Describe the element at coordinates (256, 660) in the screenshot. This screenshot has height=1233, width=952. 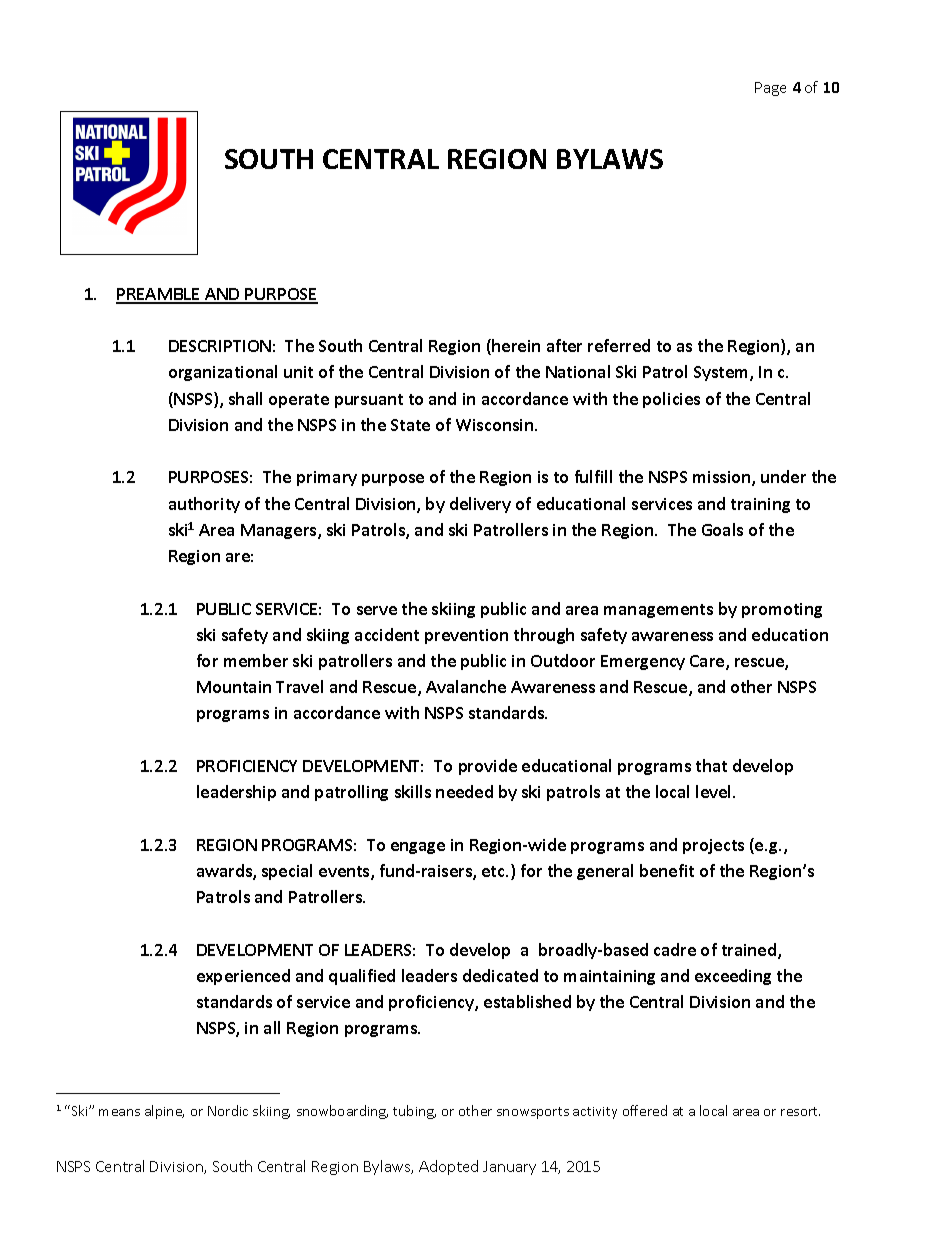
I see `member` at that location.
